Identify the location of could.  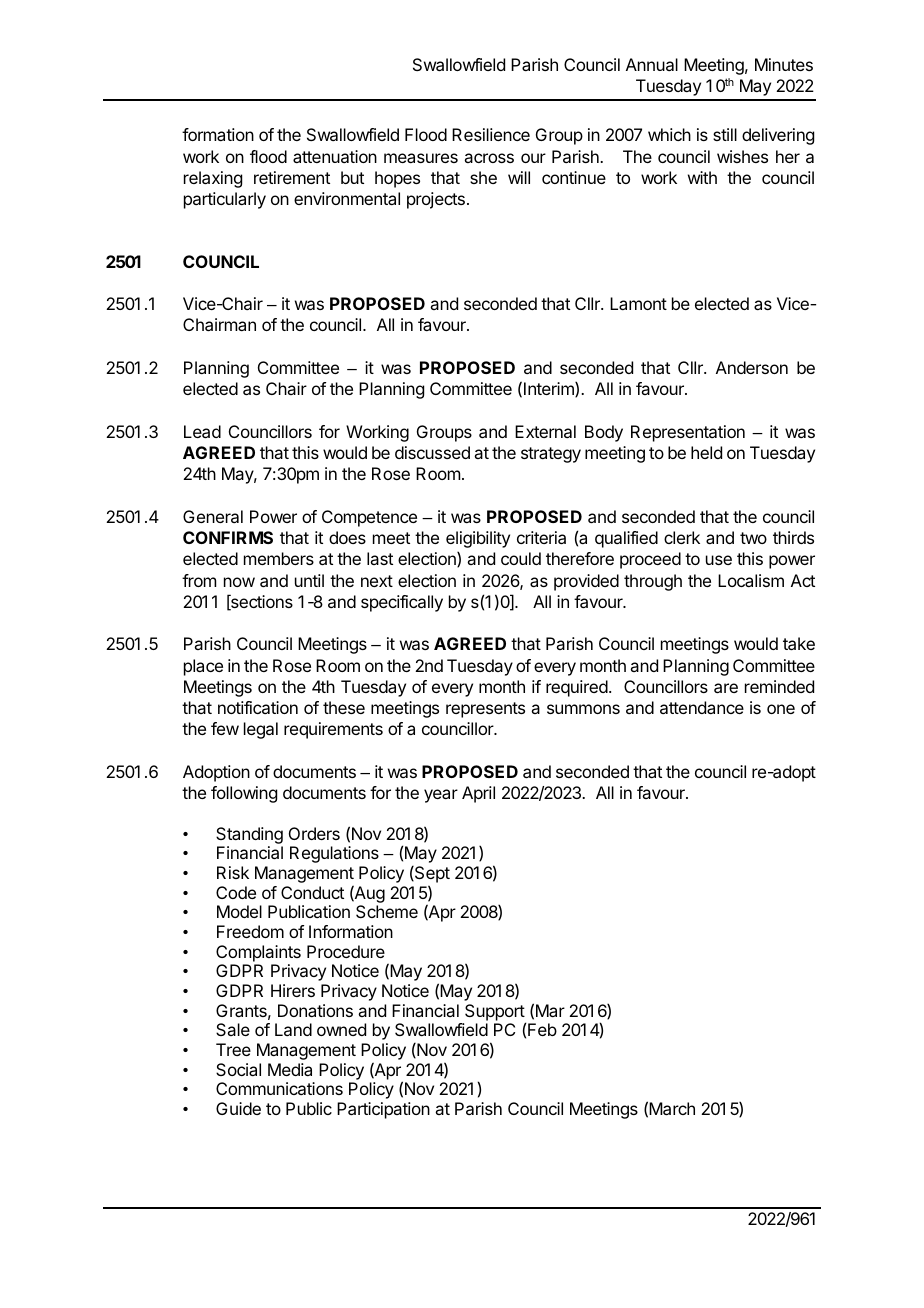
(521, 558).
